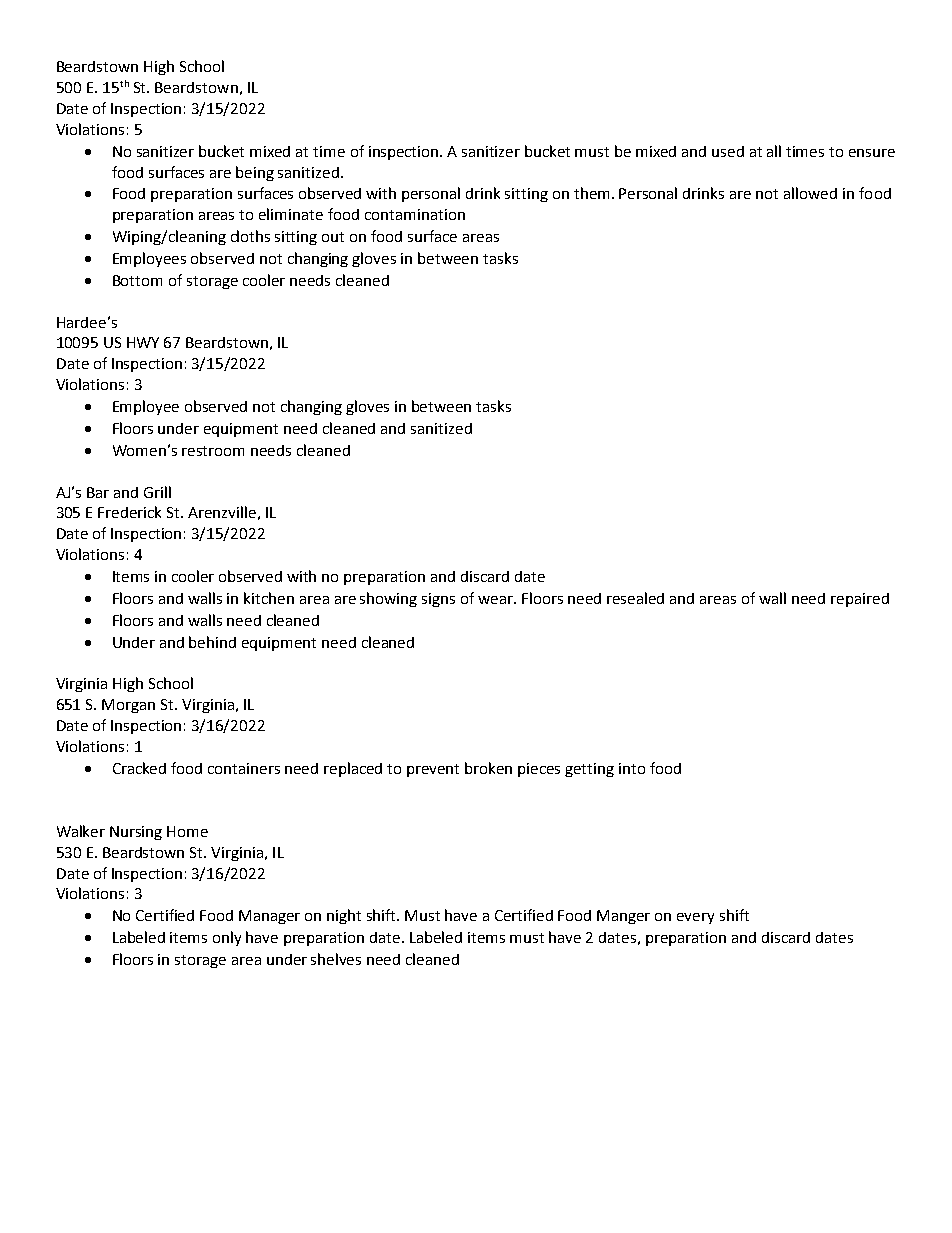 This screenshot has height=1233, width=952. What do you see at coordinates (860, 600) in the screenshot?
I see `repaired` at bounding box center [860, 600].
